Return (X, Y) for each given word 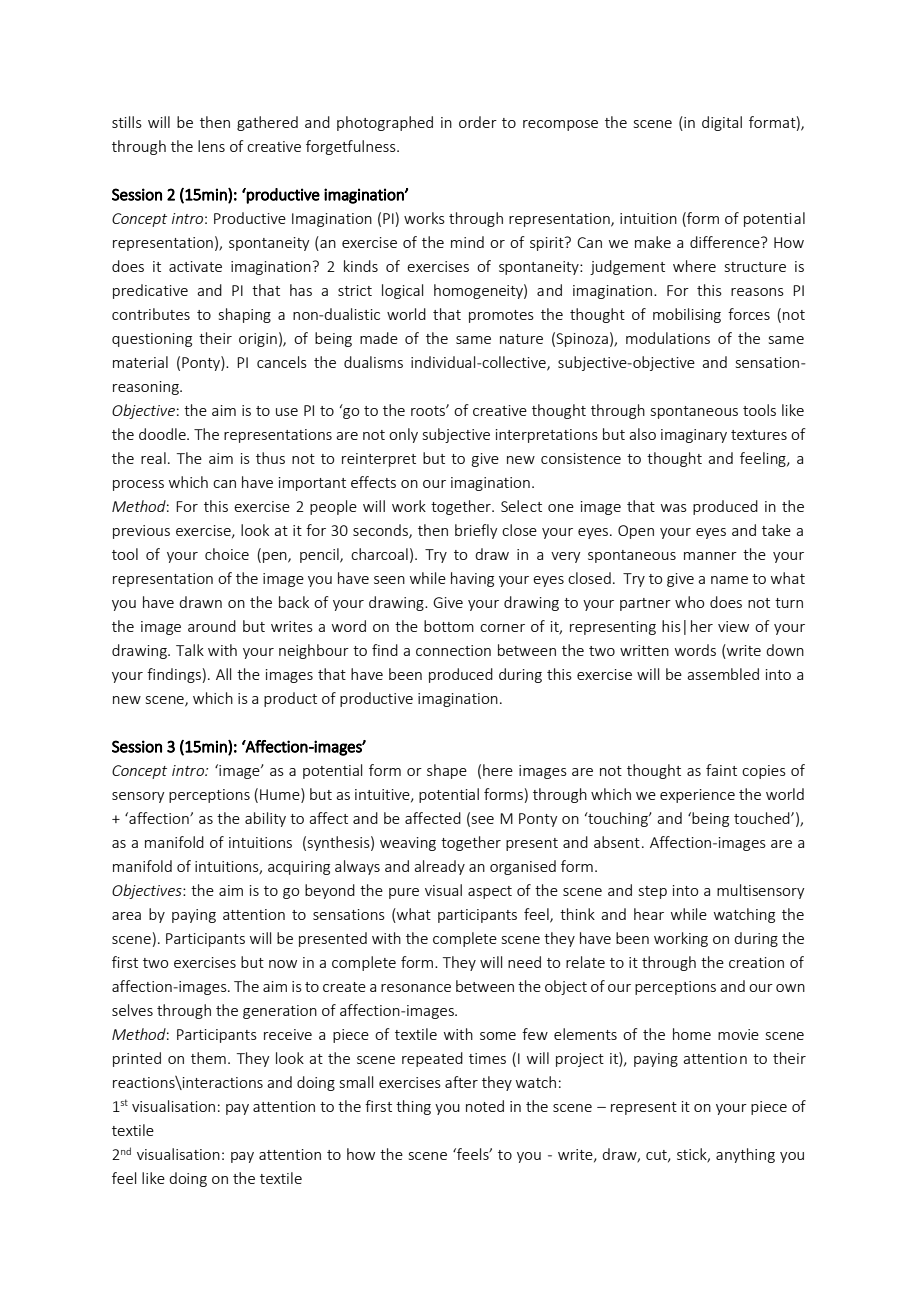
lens (211, 146)
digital (722, 123)
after (461, 1082)
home (692, 1034)
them (208, 1058)
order (478, 122)
